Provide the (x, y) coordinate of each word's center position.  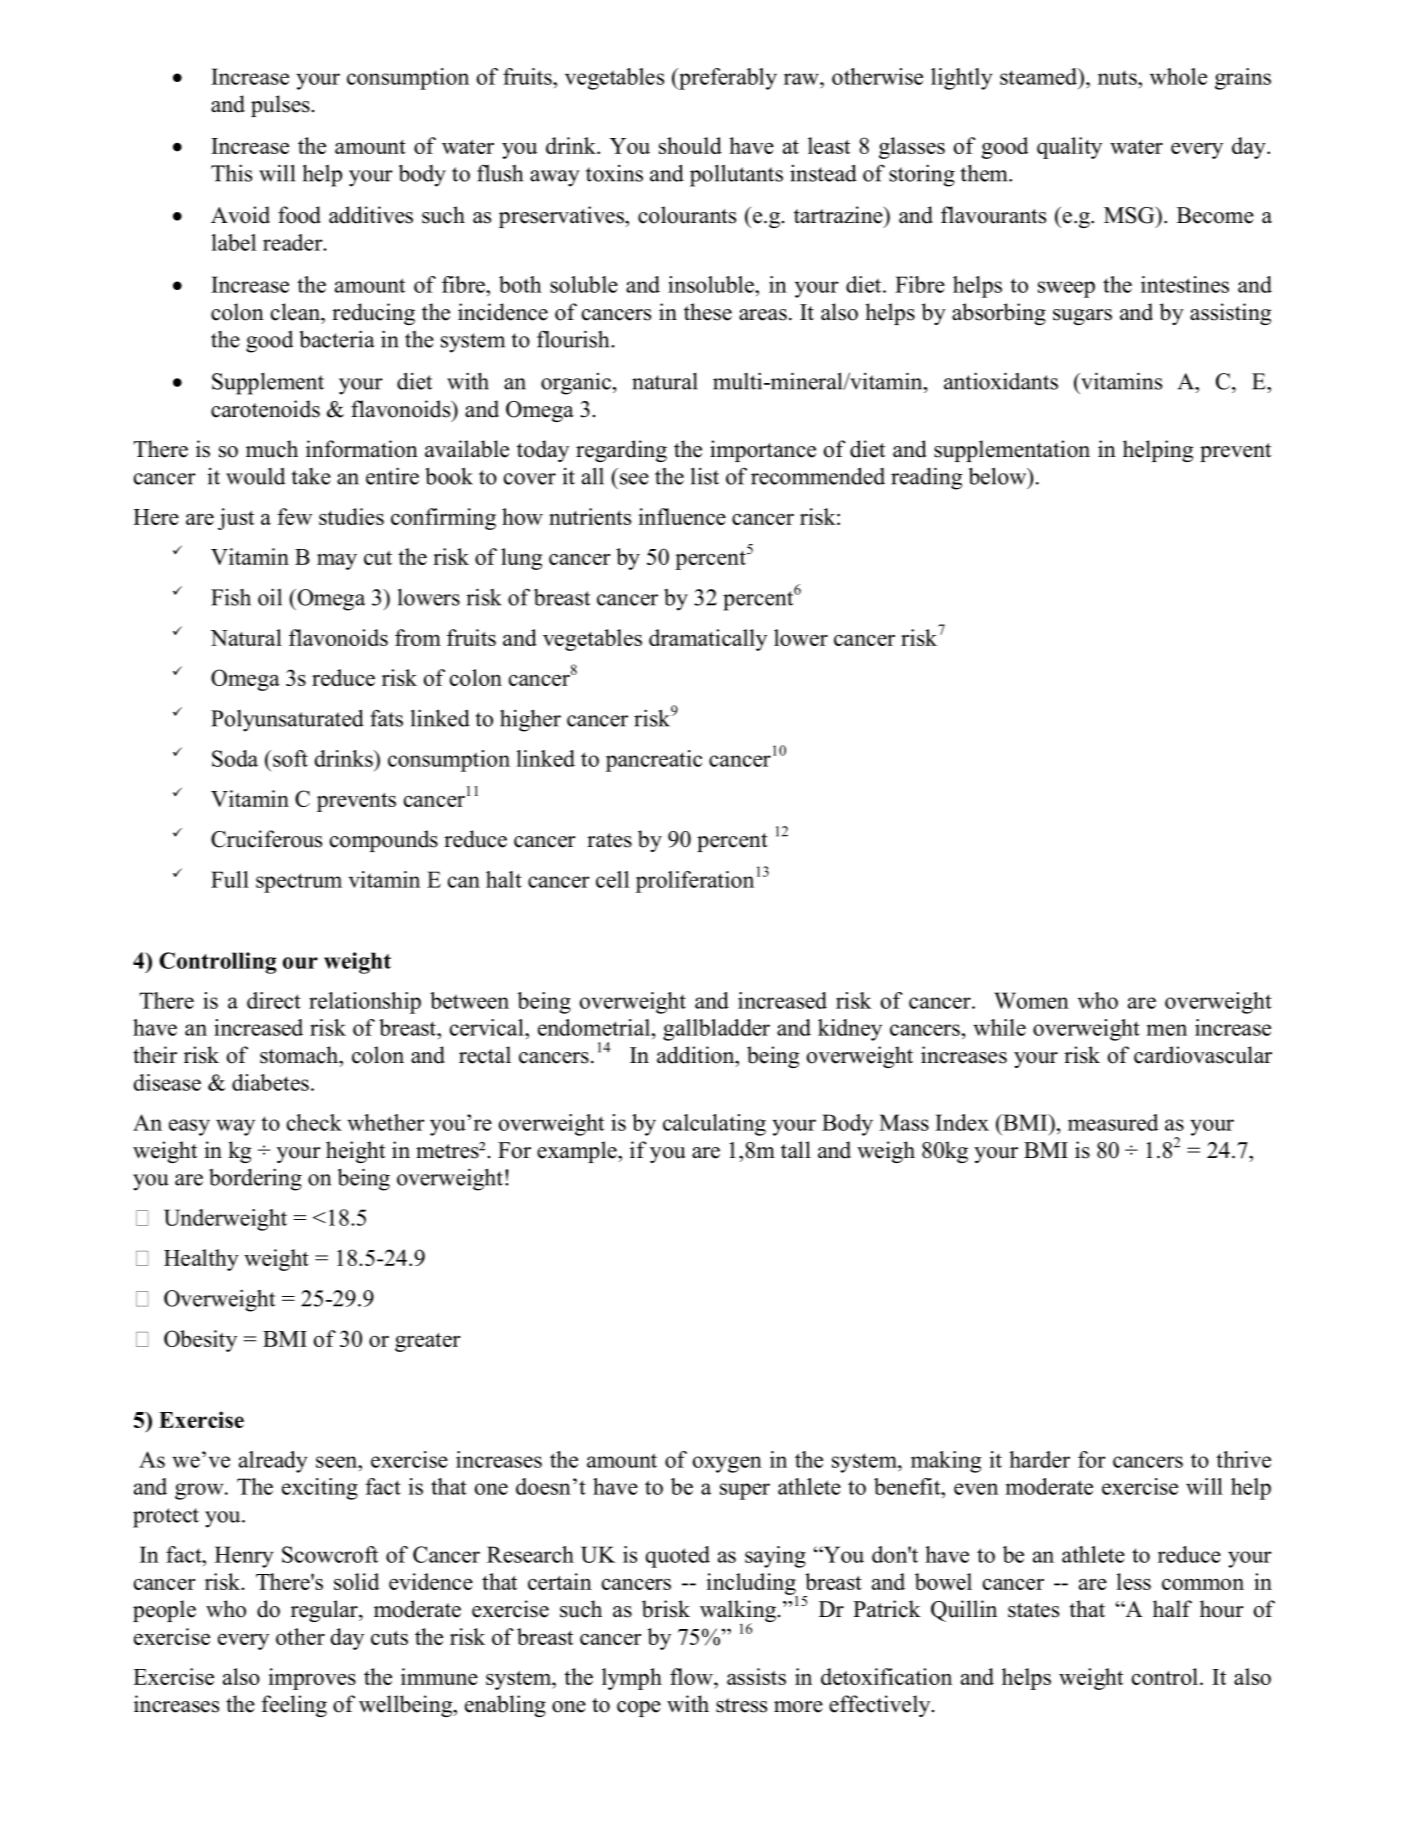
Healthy (201, 1260)
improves (312, 1679)
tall (796, 1149)
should (690, 145)
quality (1069, 148)
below (999, 476)
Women (1031, 1000)
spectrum (299, 883)
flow (692, 1676)
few (294, 516)
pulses (280, 106)
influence (682, 516)
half (1172, 1608)
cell (612, 879)
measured (1113, 1122)
